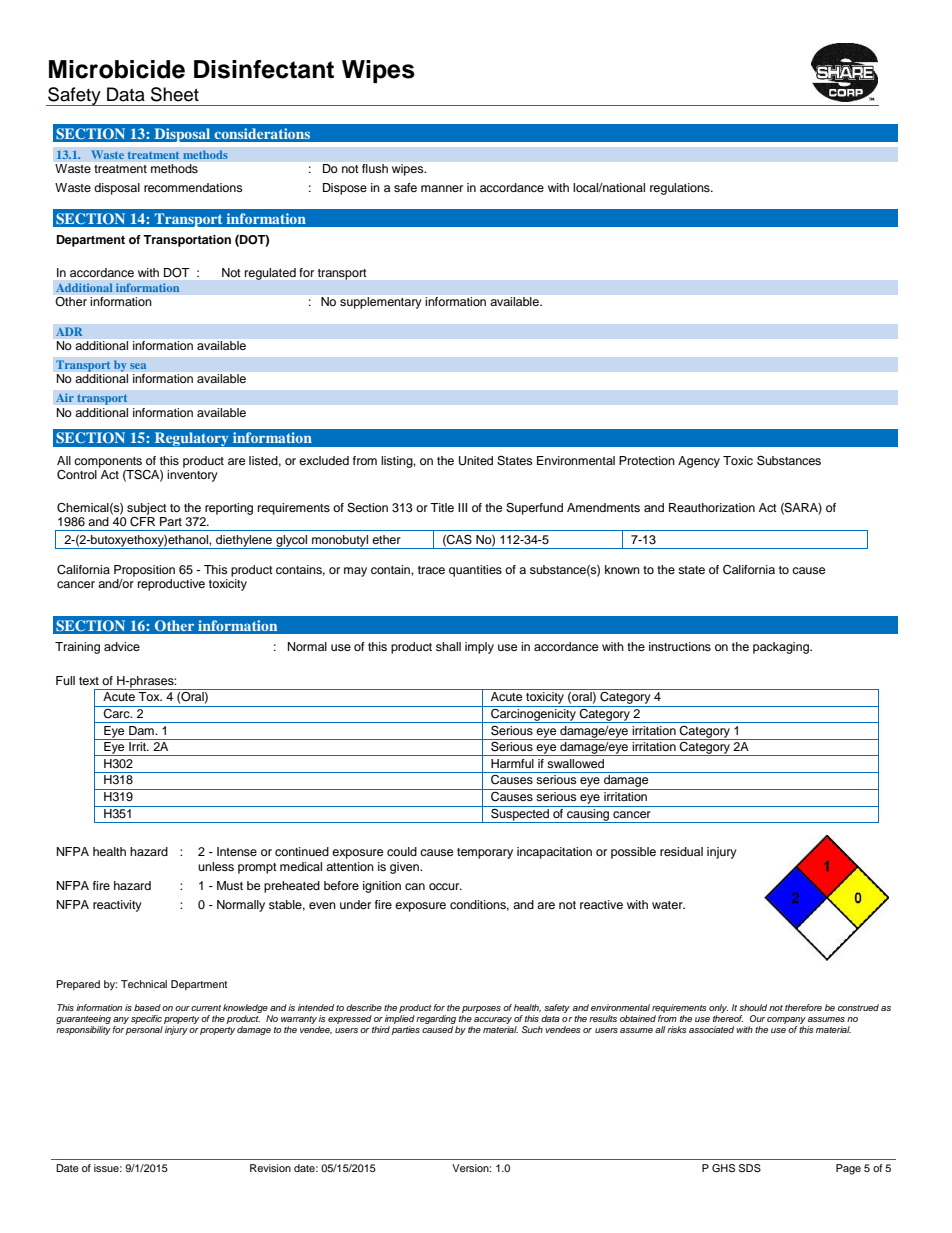  Describe the element at coordinates (699, 462) in the screenshot. I see `Agency` at that location.
